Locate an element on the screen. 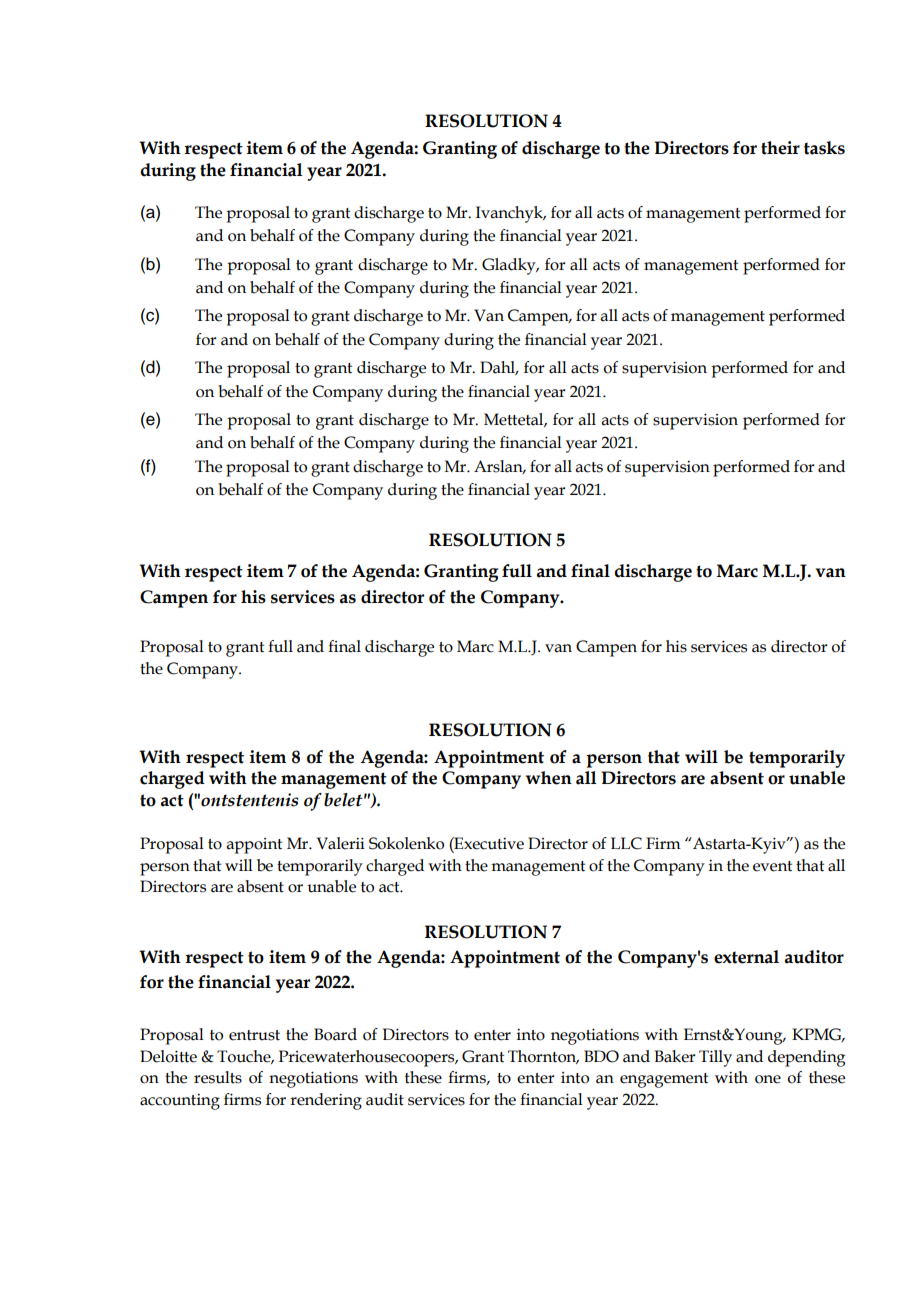  Tilly is located at coordinates (715, 1058).
